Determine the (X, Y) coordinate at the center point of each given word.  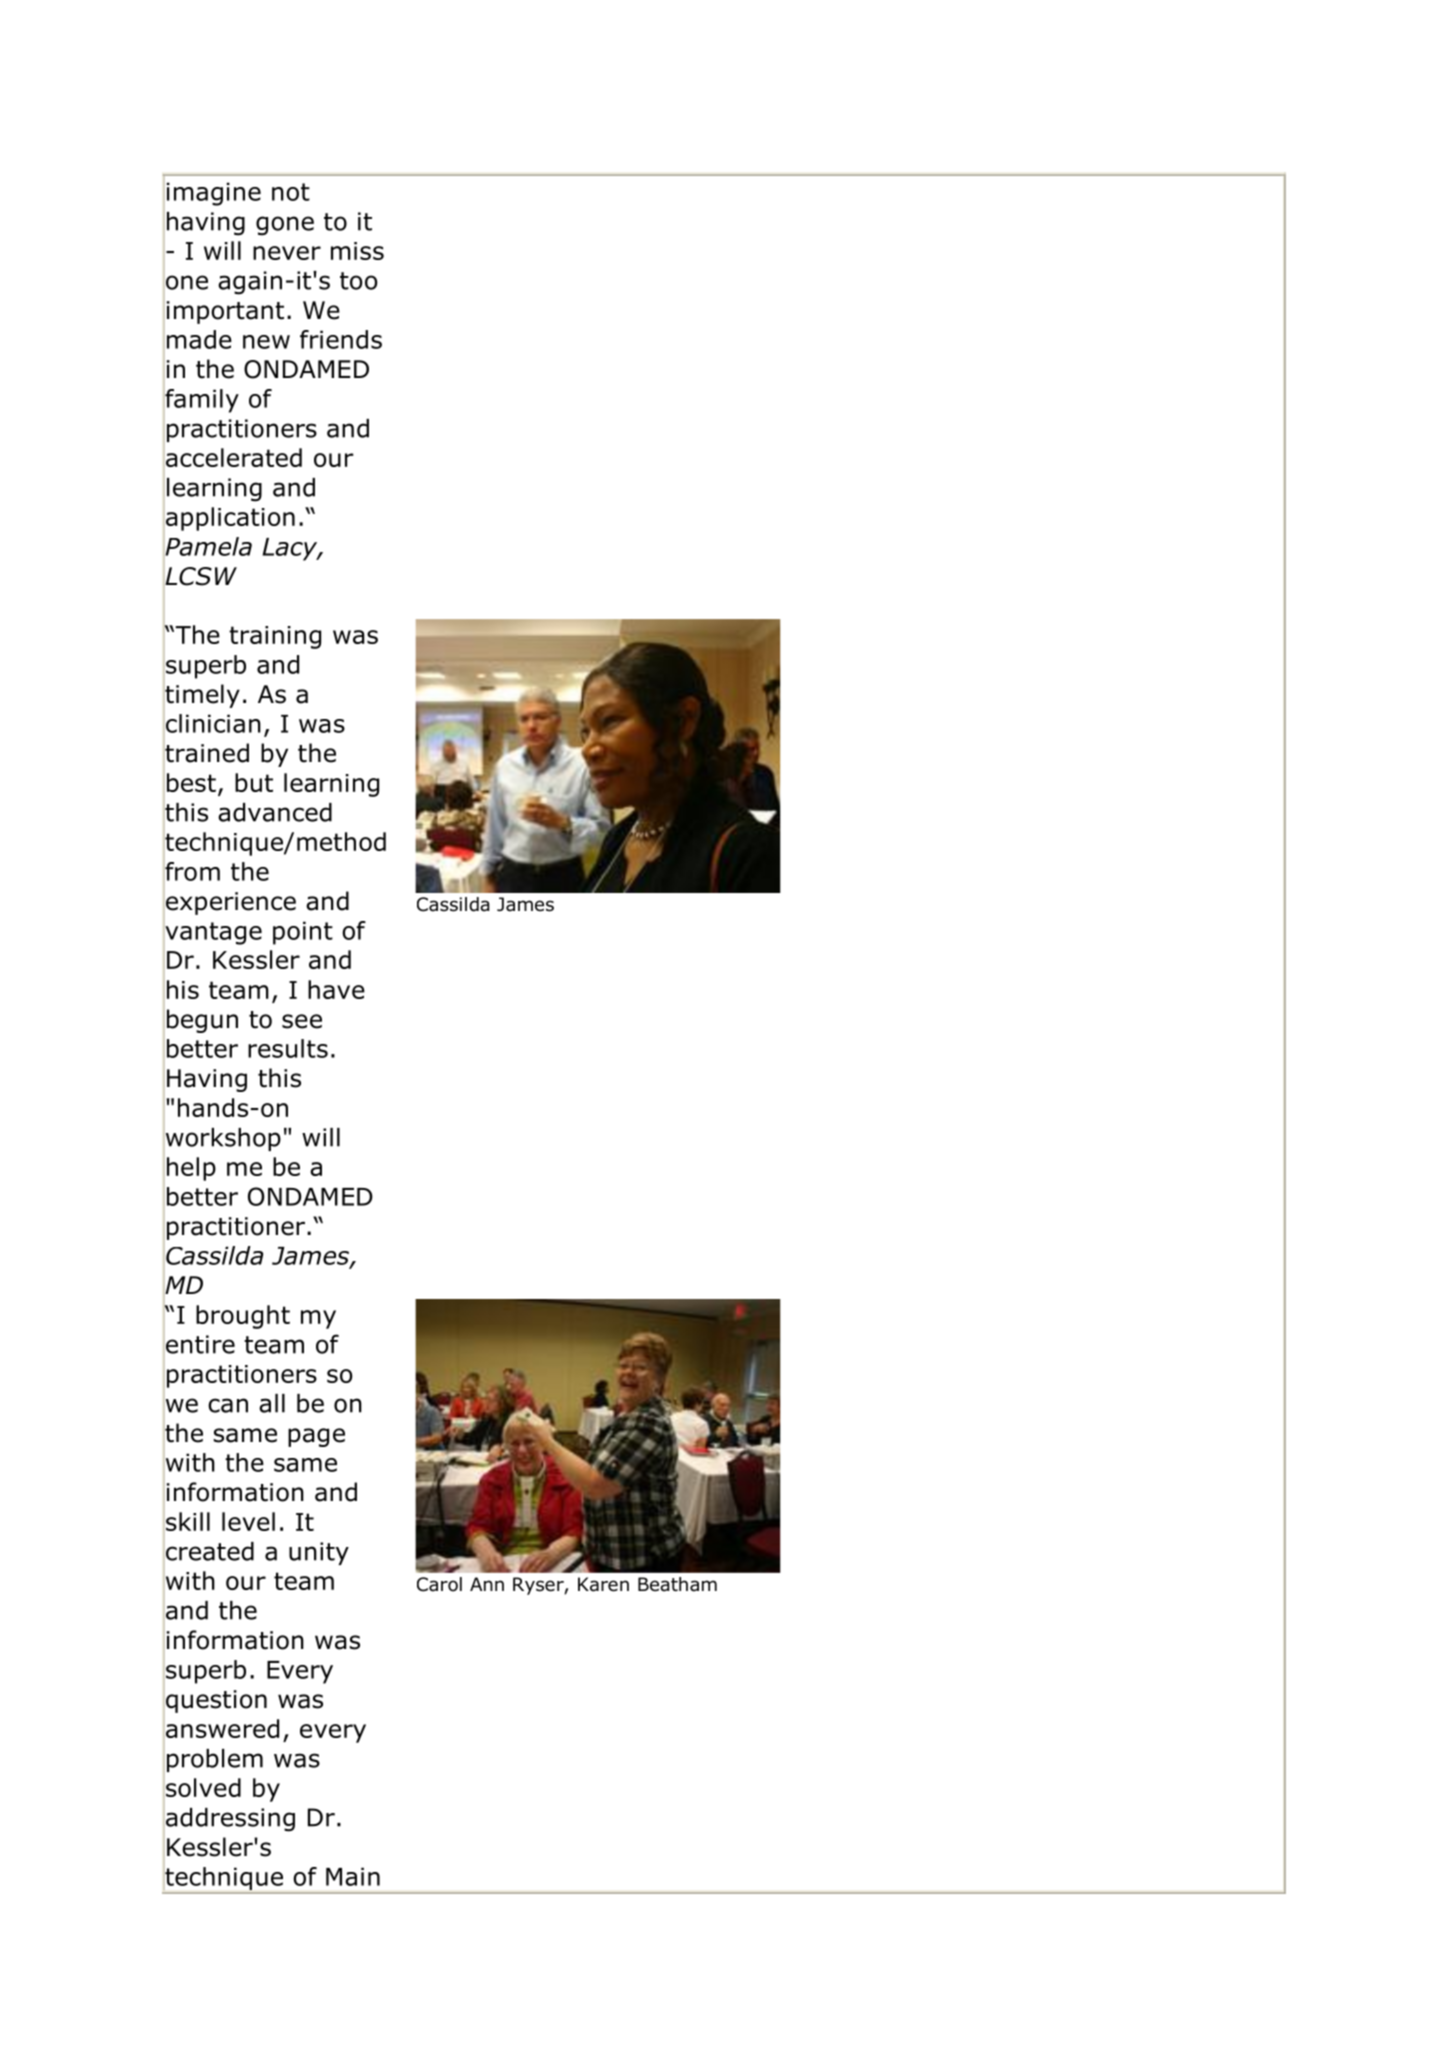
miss (357, 251)
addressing (229, 1819)
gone (285, 226)
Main (353, 1876)
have (336, 989)
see (302, 1021)
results (288, 1048)
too (358, 281)
